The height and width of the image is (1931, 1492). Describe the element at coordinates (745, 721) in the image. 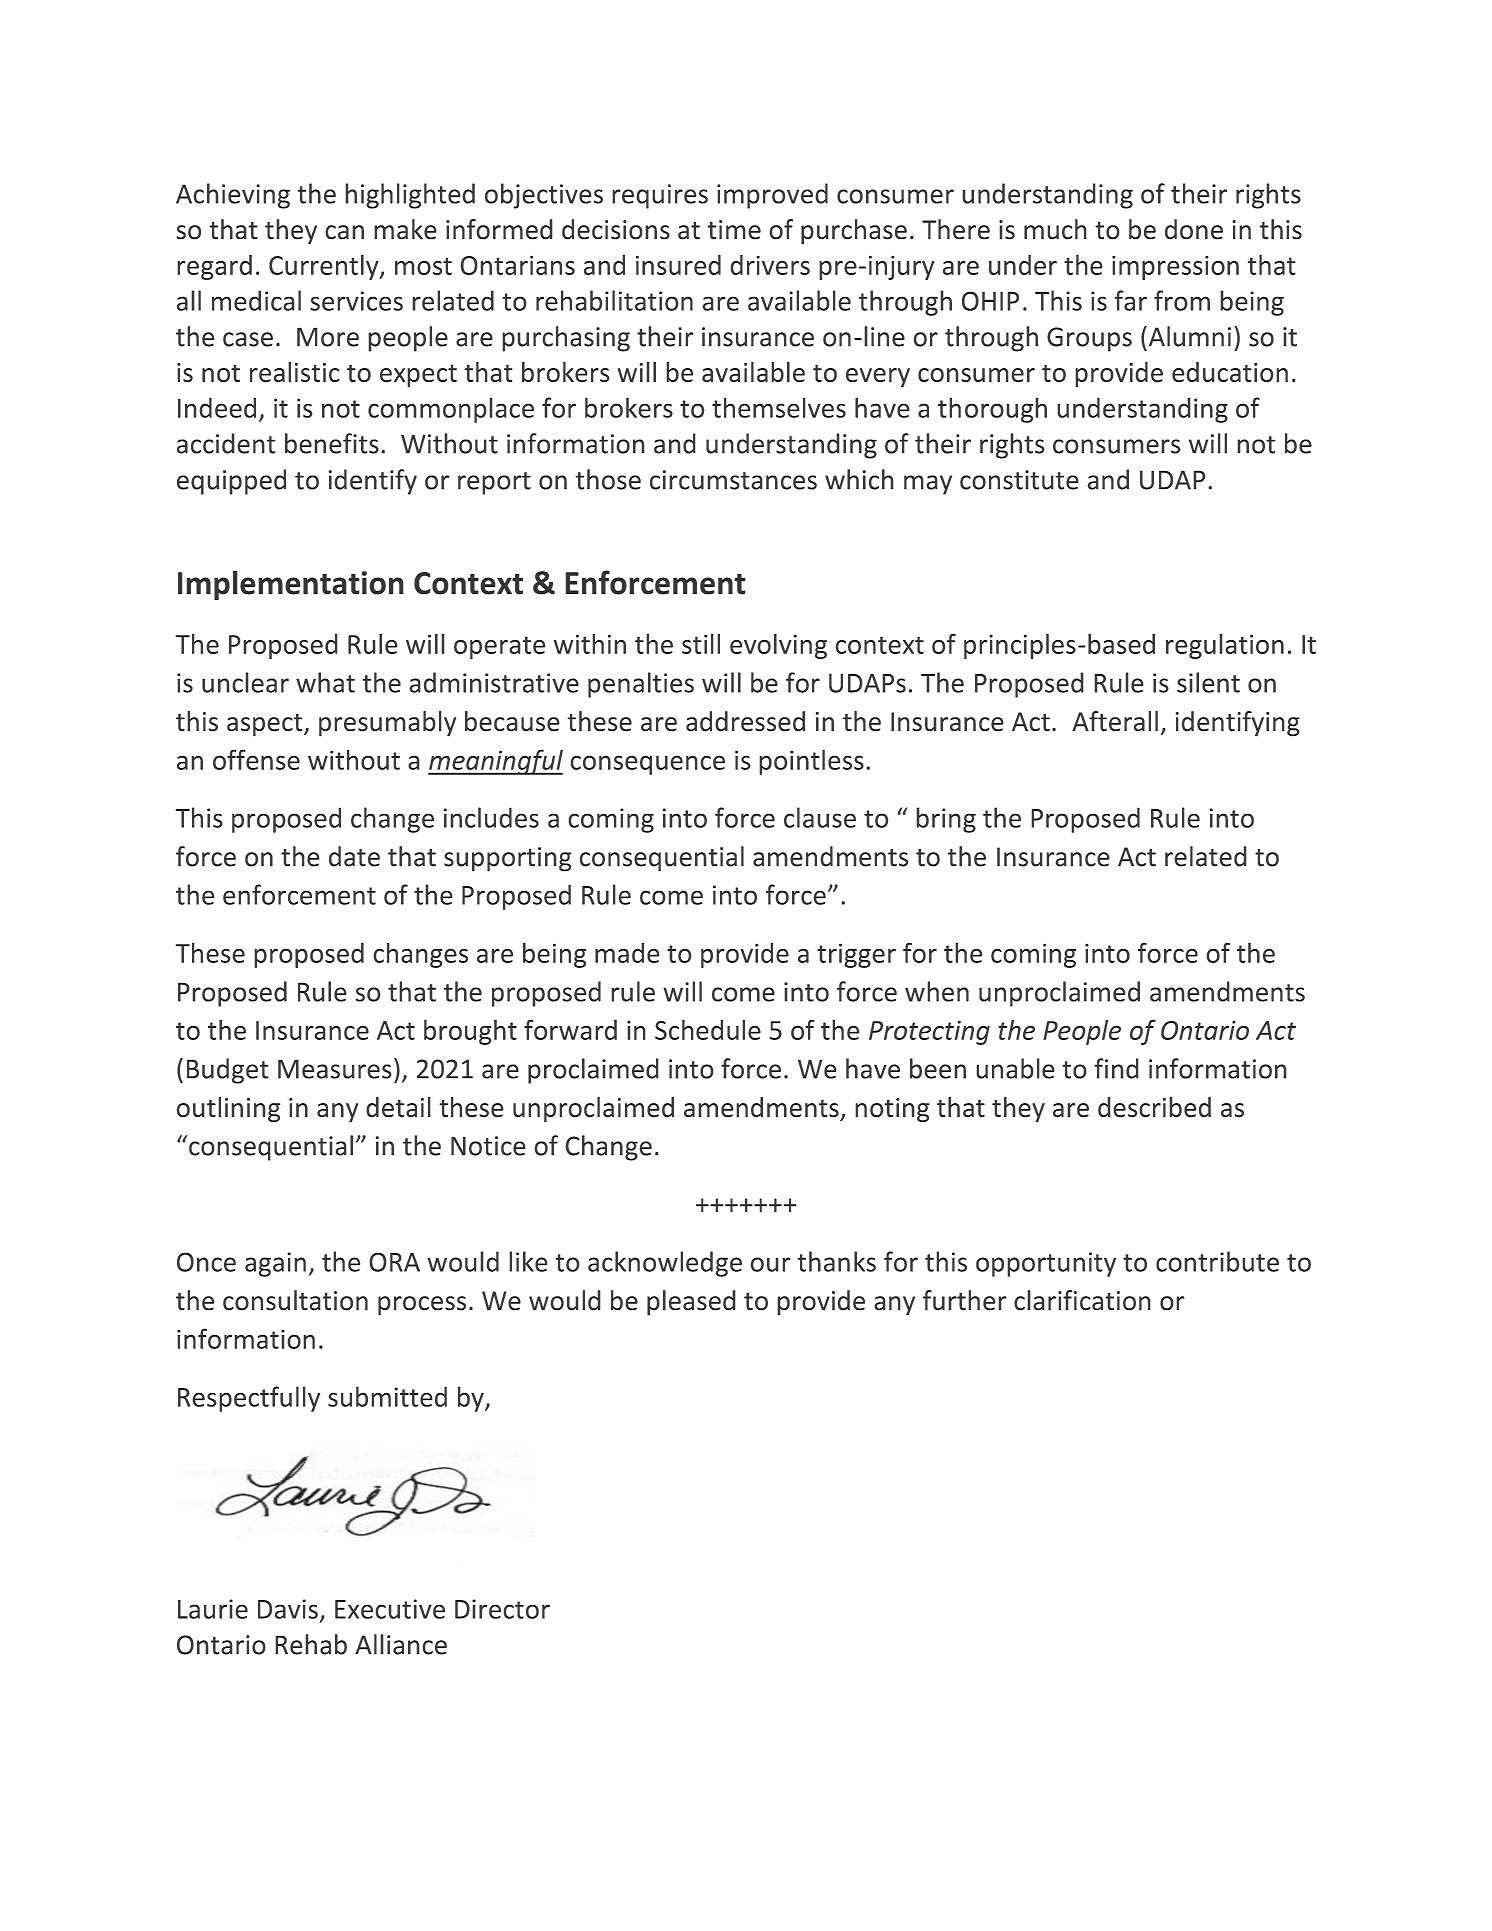

I see `addressed` at that location.
